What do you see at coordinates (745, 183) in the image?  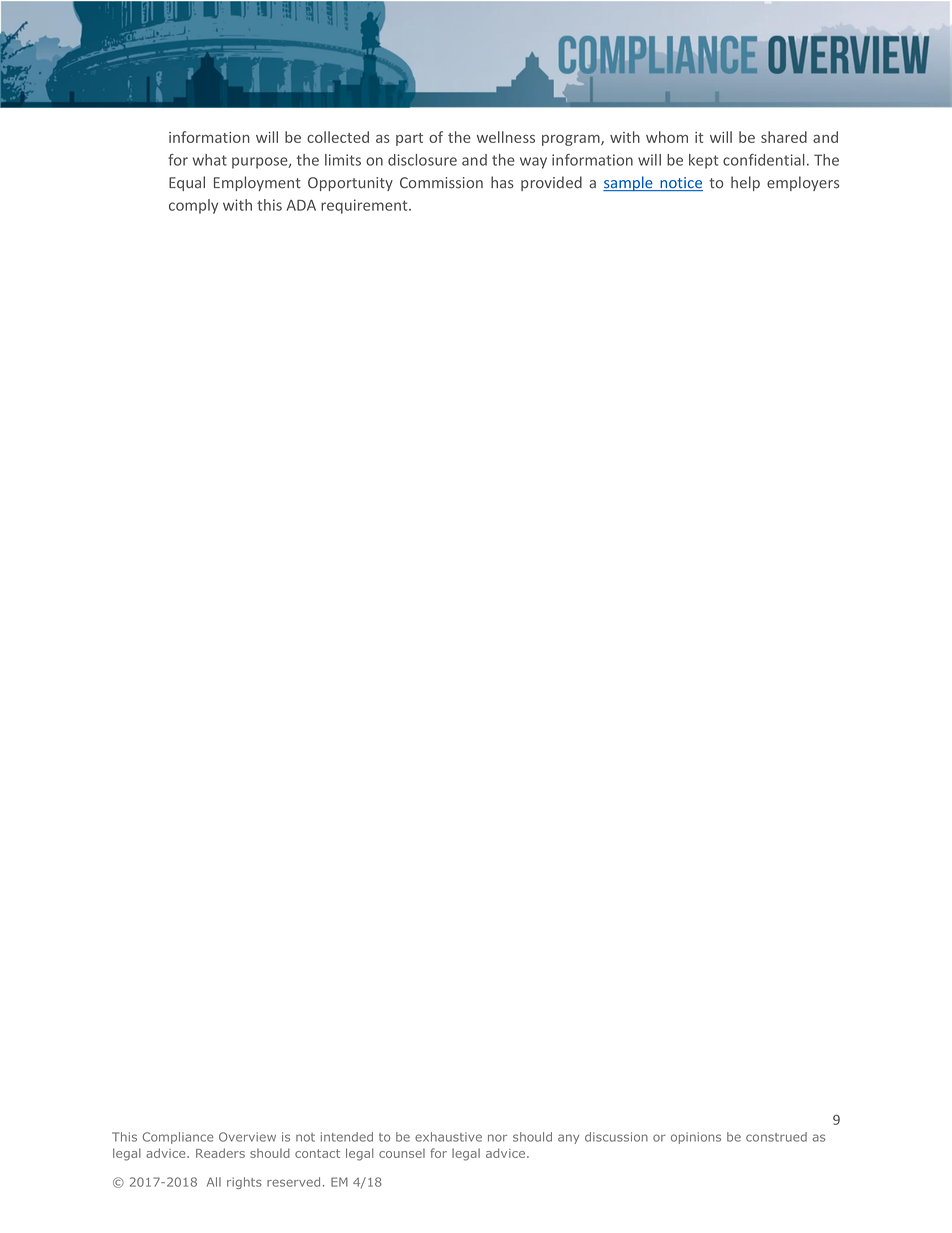 I see `help` at bounding box center [745, 183].
